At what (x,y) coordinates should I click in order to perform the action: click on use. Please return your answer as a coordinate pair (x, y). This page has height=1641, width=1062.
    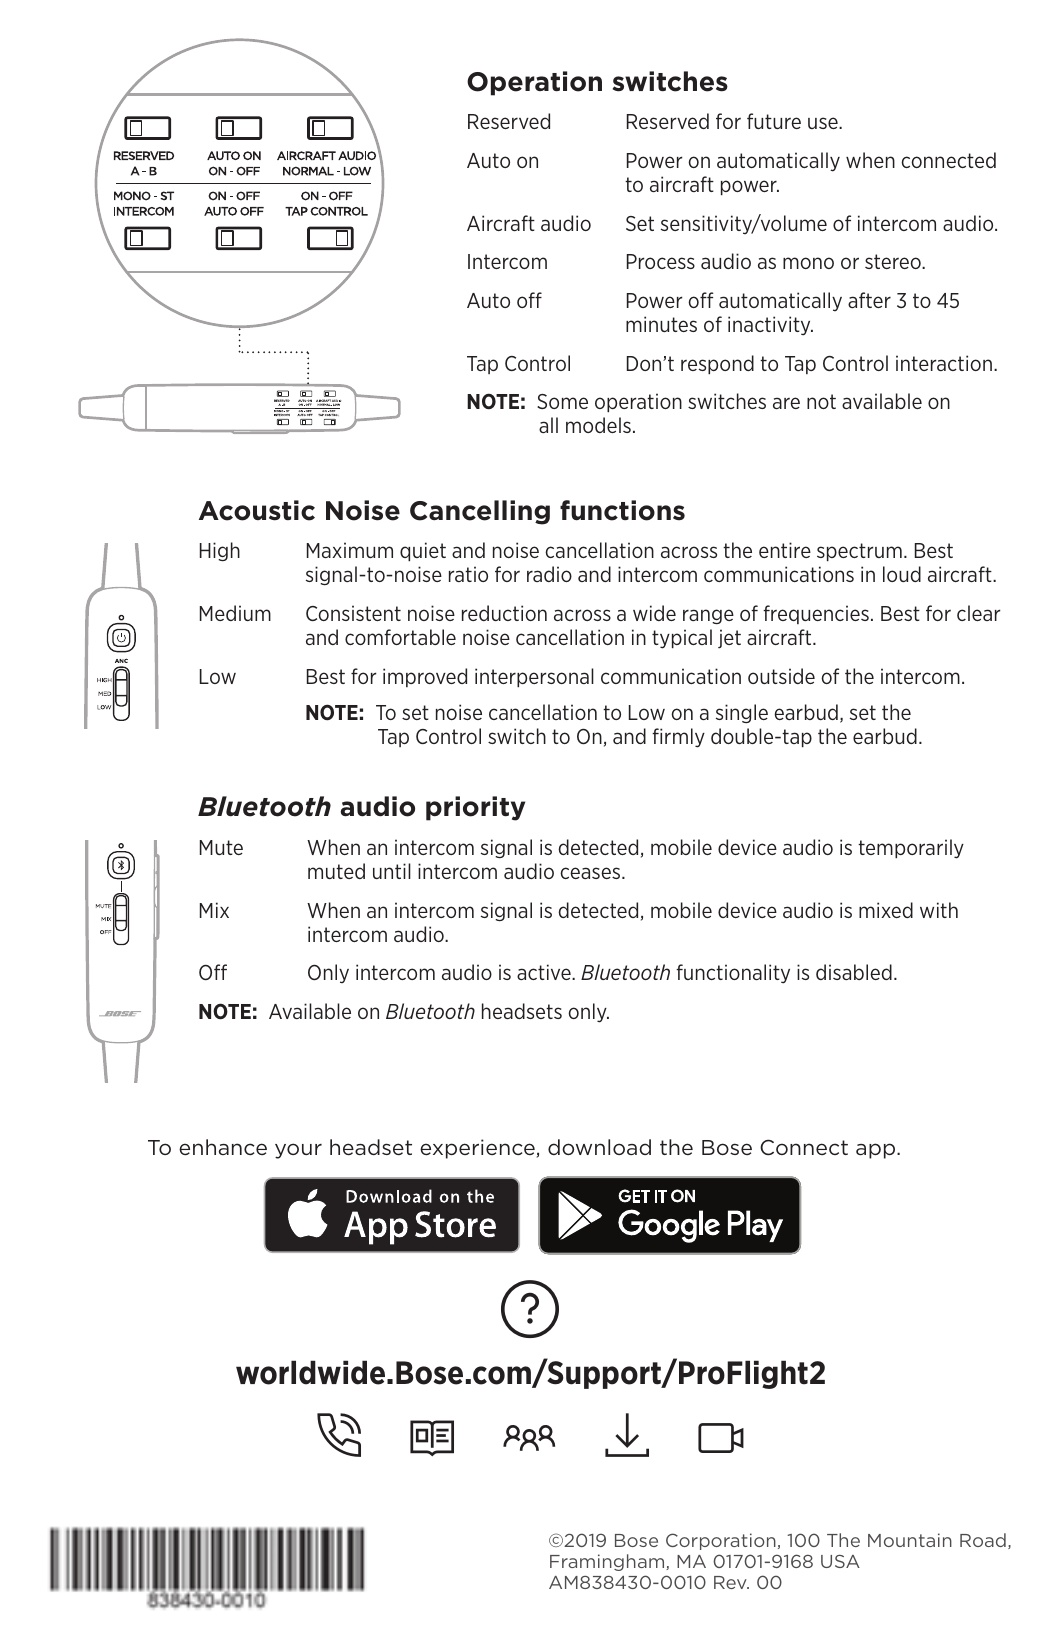
    Looking at the image, I should click on (824, 123).
